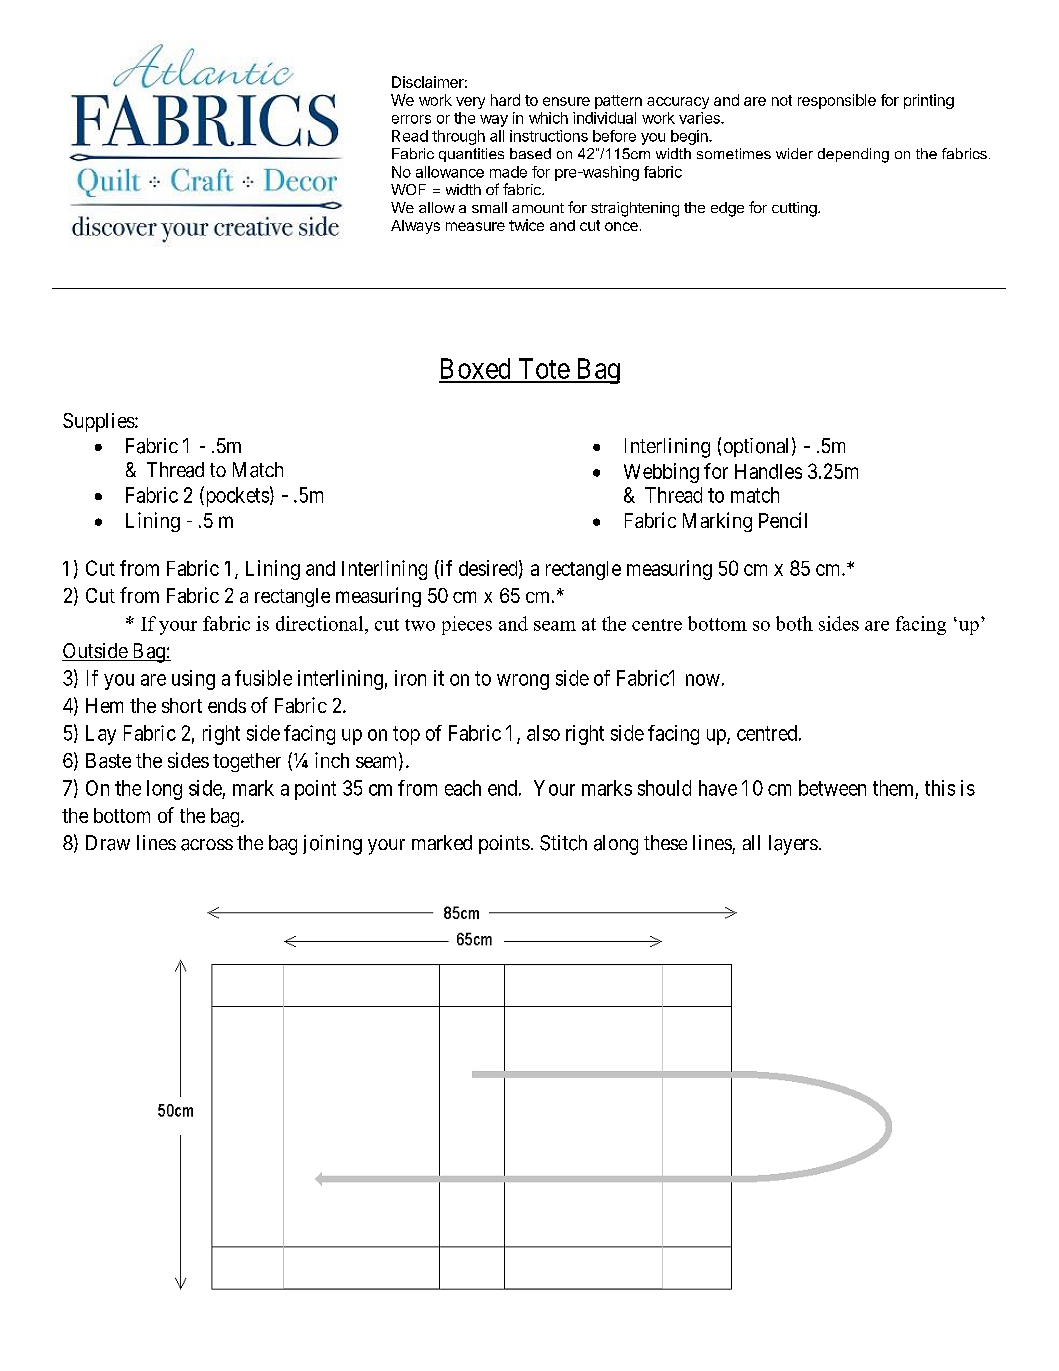 The width and height of the screenshot is (1059, 1371). I want to click on Supplies, so click(99, 422).
